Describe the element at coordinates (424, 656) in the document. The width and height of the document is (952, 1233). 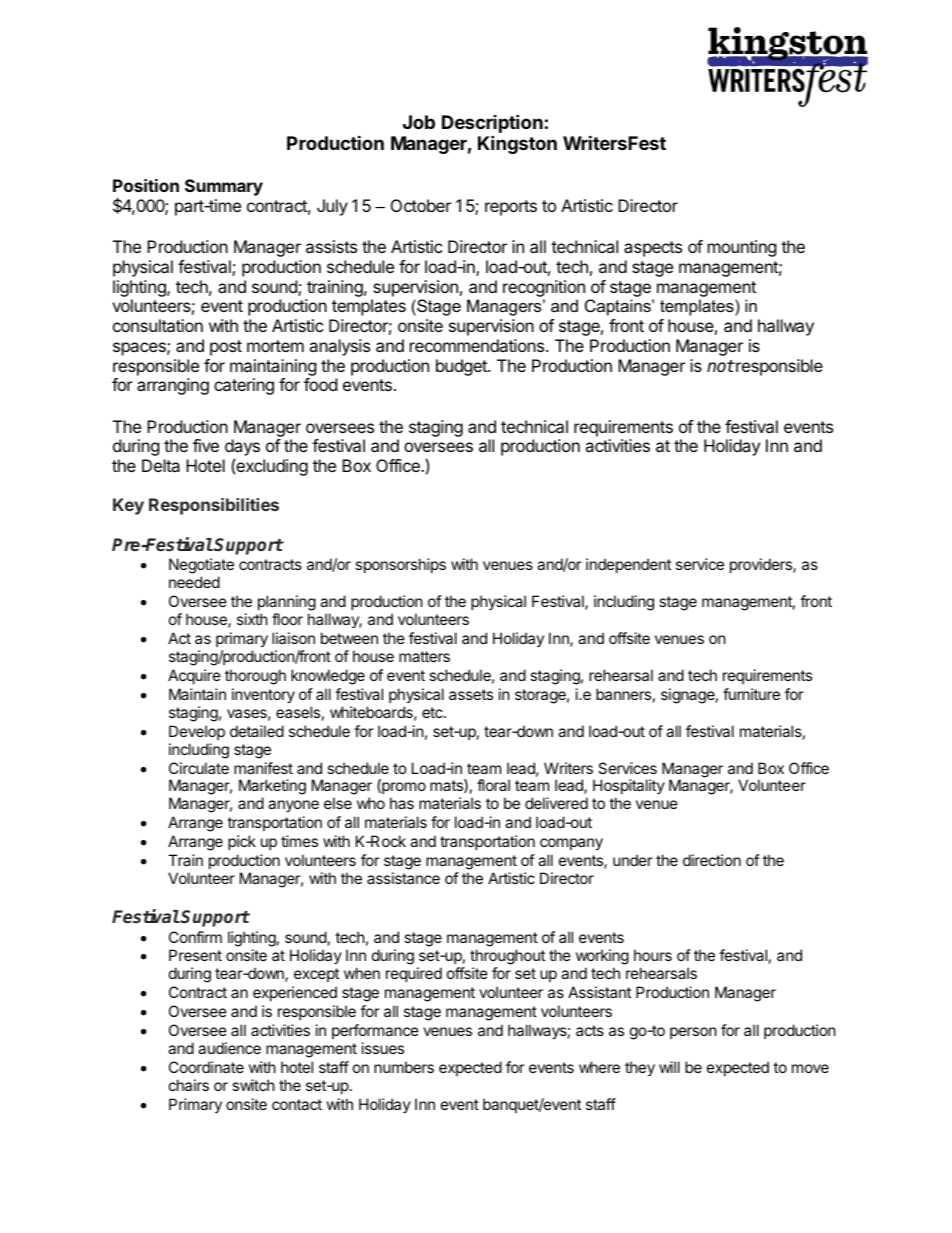
I see `matters` at that location.
